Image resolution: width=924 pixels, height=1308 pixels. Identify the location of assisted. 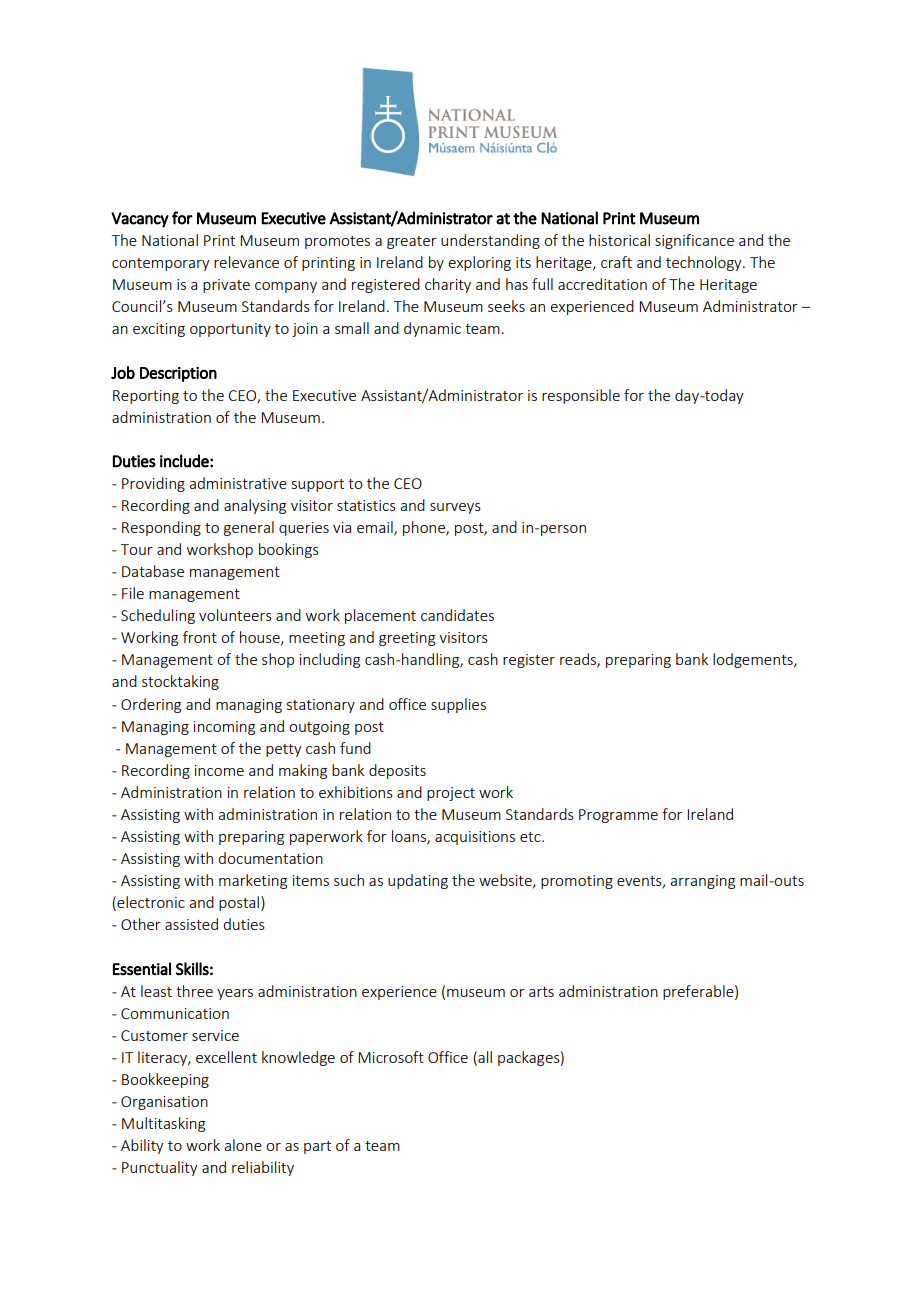
(191, 924).
